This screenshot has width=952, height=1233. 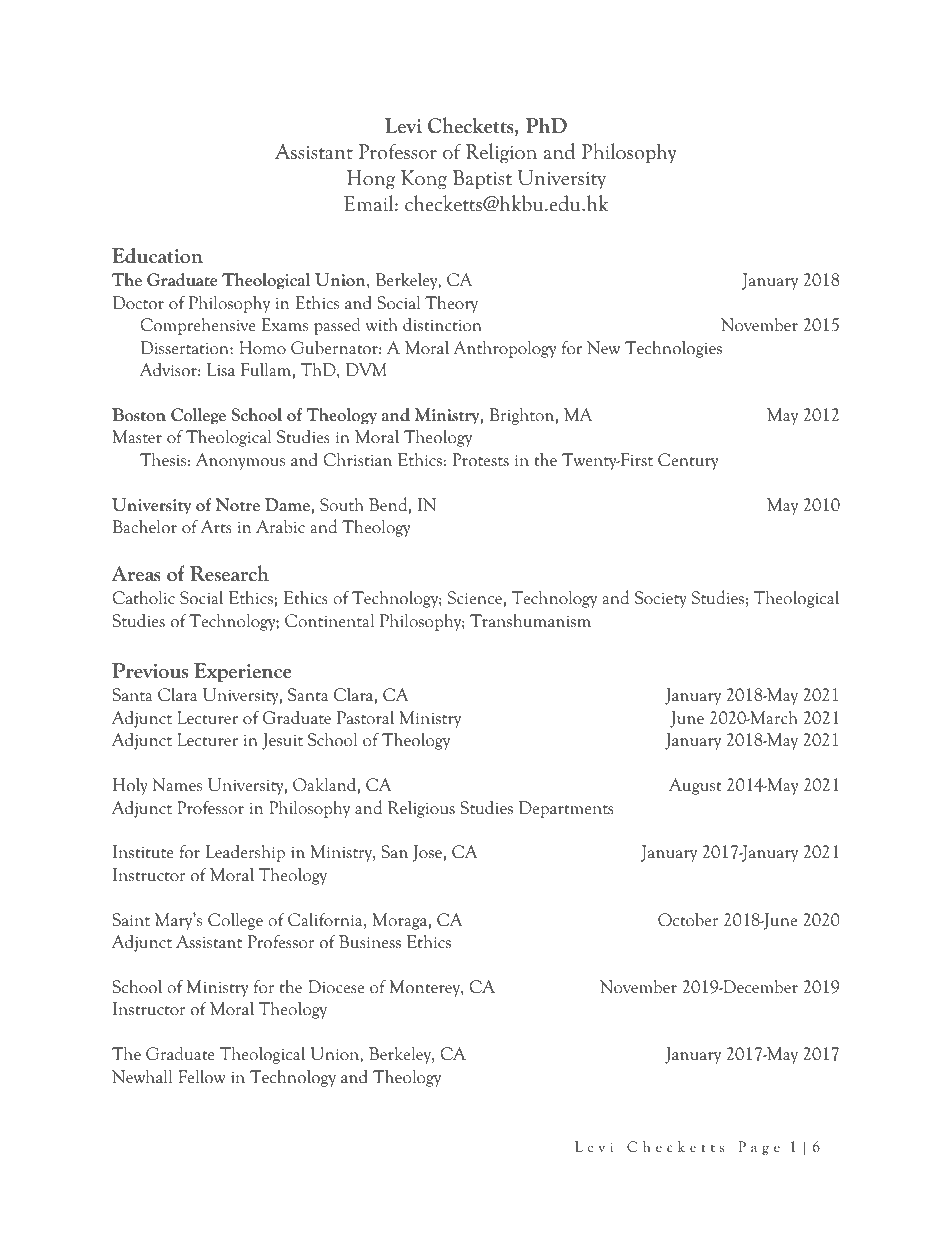 I want to click on Religious, so click(x=421, y=809).
